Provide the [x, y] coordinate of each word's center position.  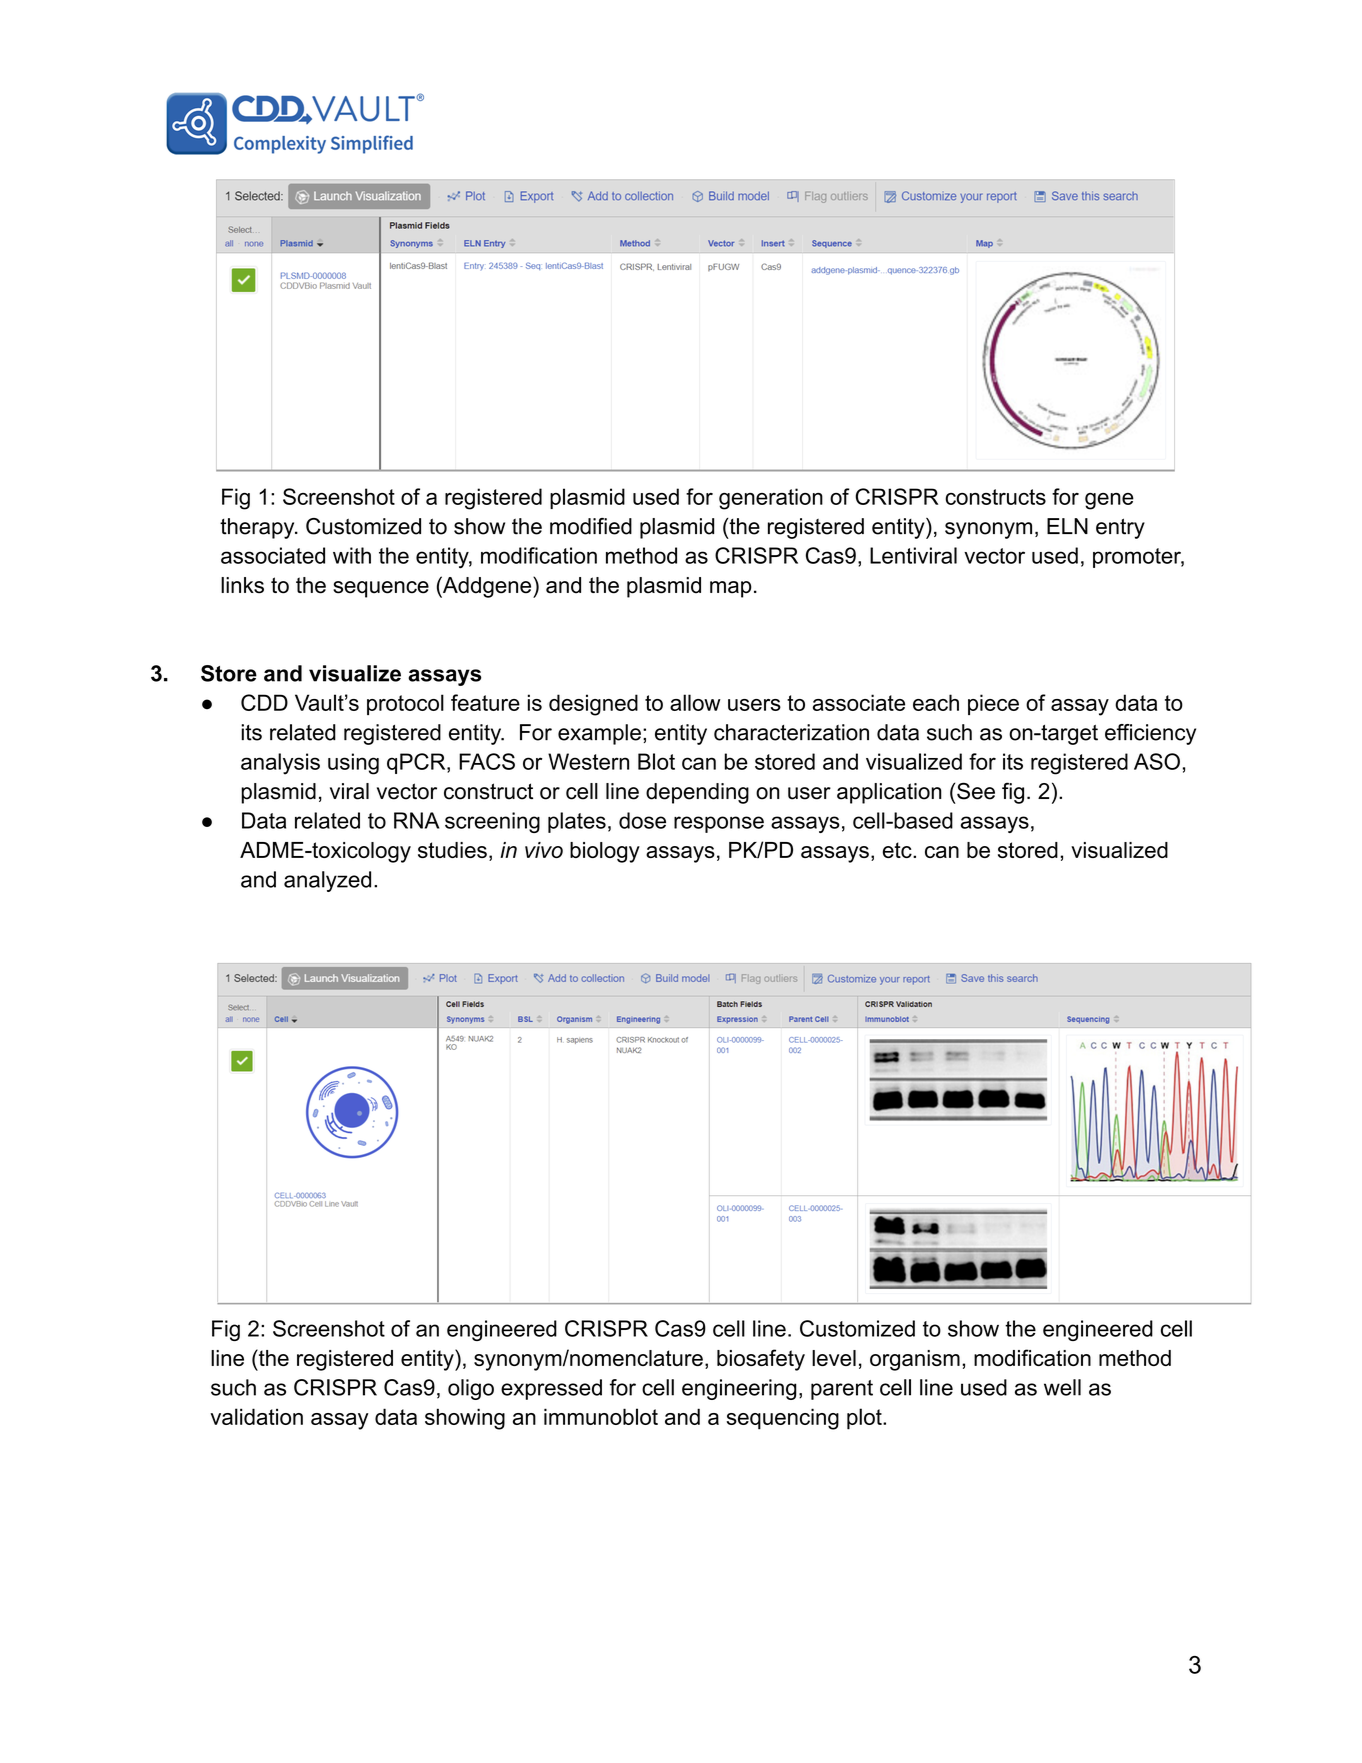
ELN [1067, 526]
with [352, 555]
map [731, 589]
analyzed [327, 881]
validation [256, 1416]
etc [898, 850]
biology [605, 852]
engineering [739, 1389]
